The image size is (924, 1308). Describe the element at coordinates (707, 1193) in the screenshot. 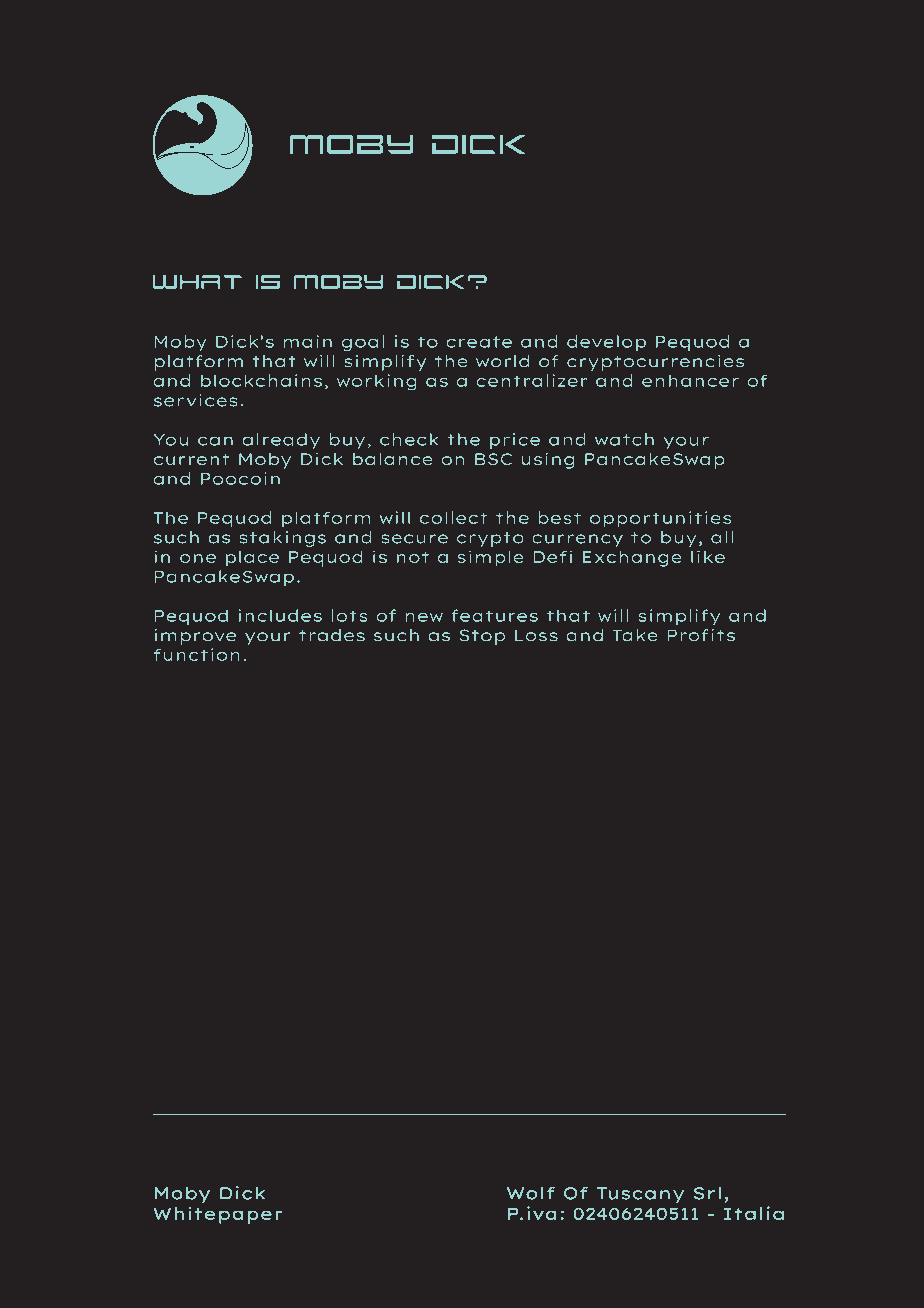

I see `Srl` at that location.
